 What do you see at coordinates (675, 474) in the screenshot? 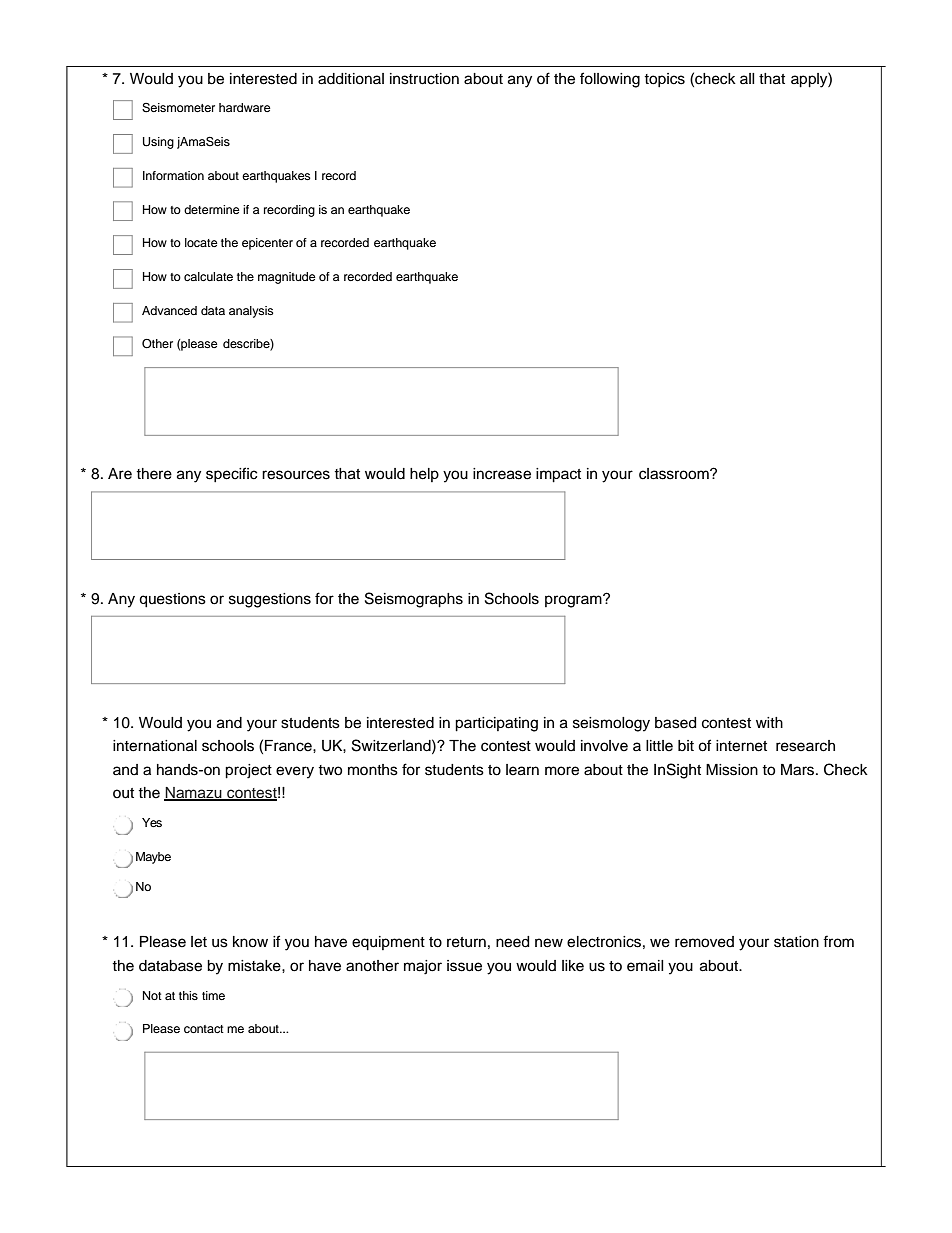
I see `classroom` at bounding box center [675, 474].
